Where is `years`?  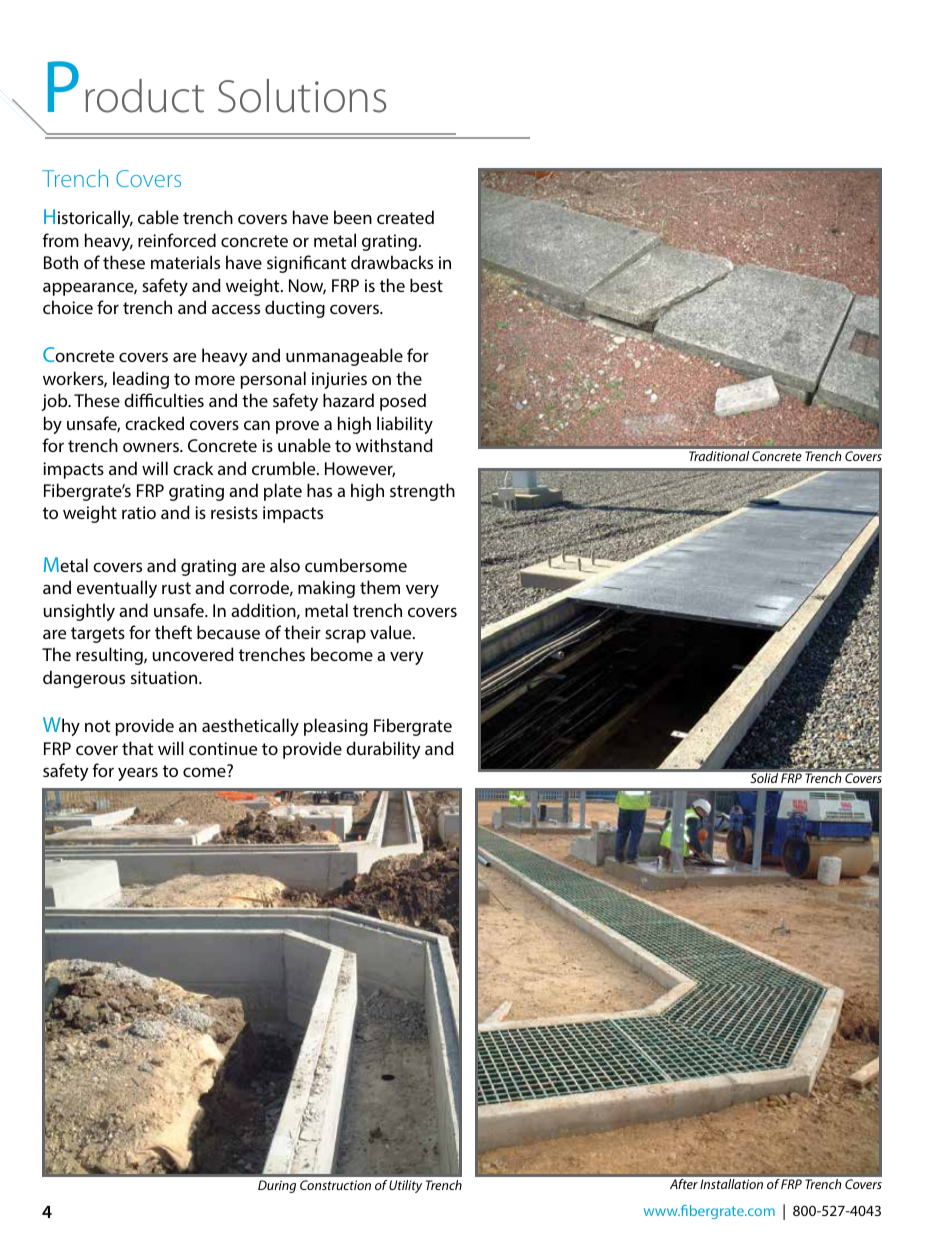
years is located at coordinates (138, 774).
